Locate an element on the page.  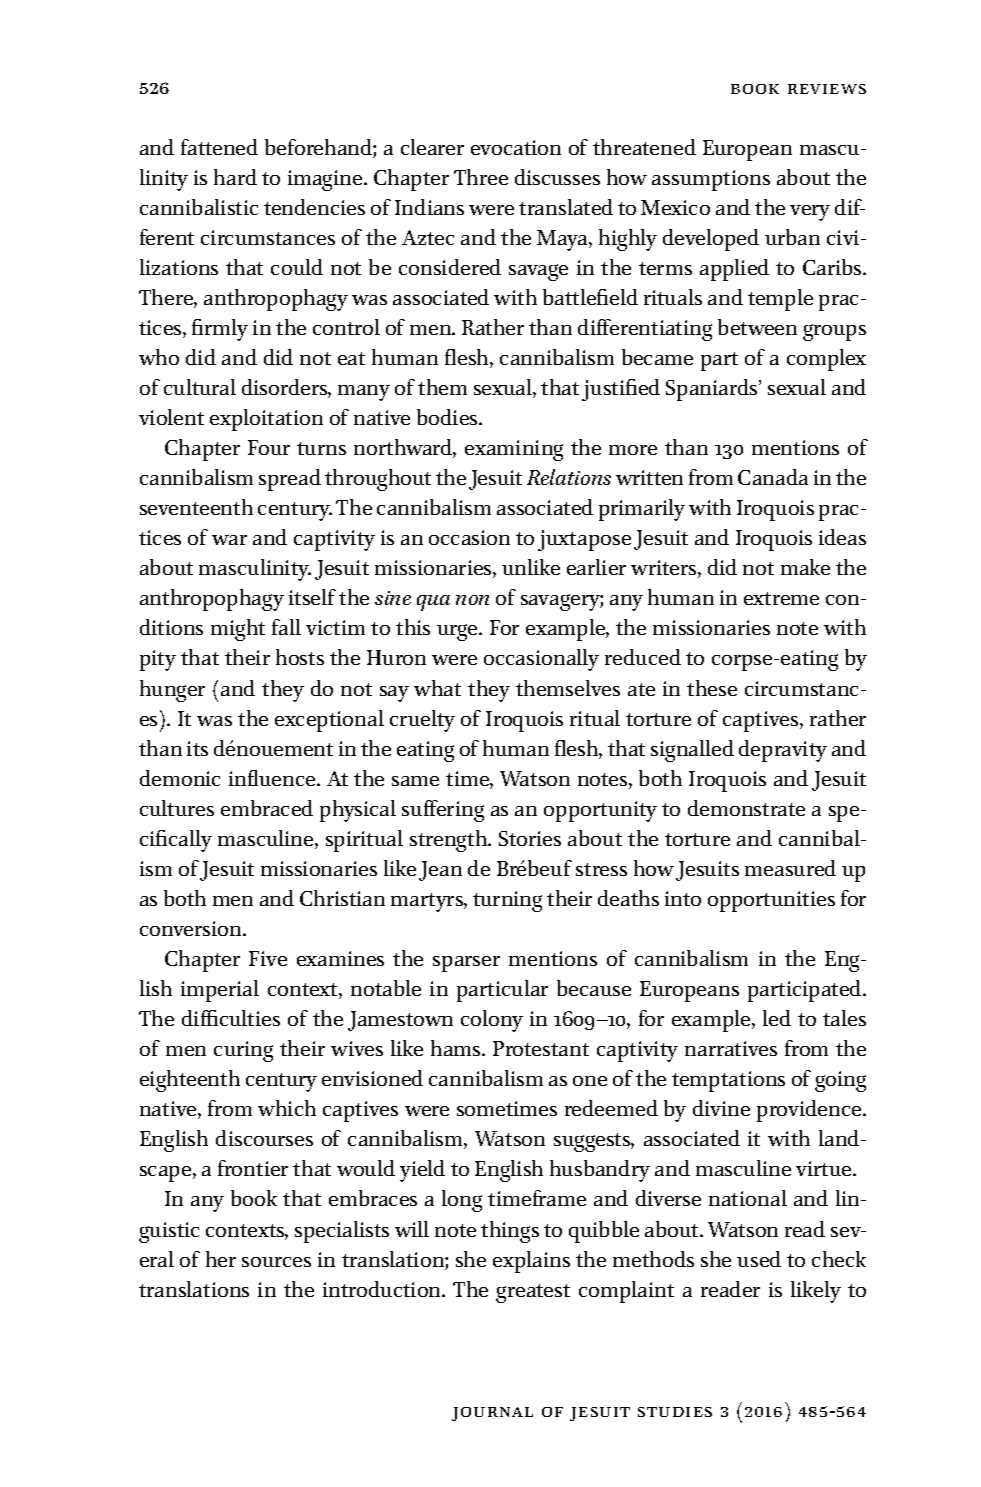
evocation is located at coordinates (516, 147).
